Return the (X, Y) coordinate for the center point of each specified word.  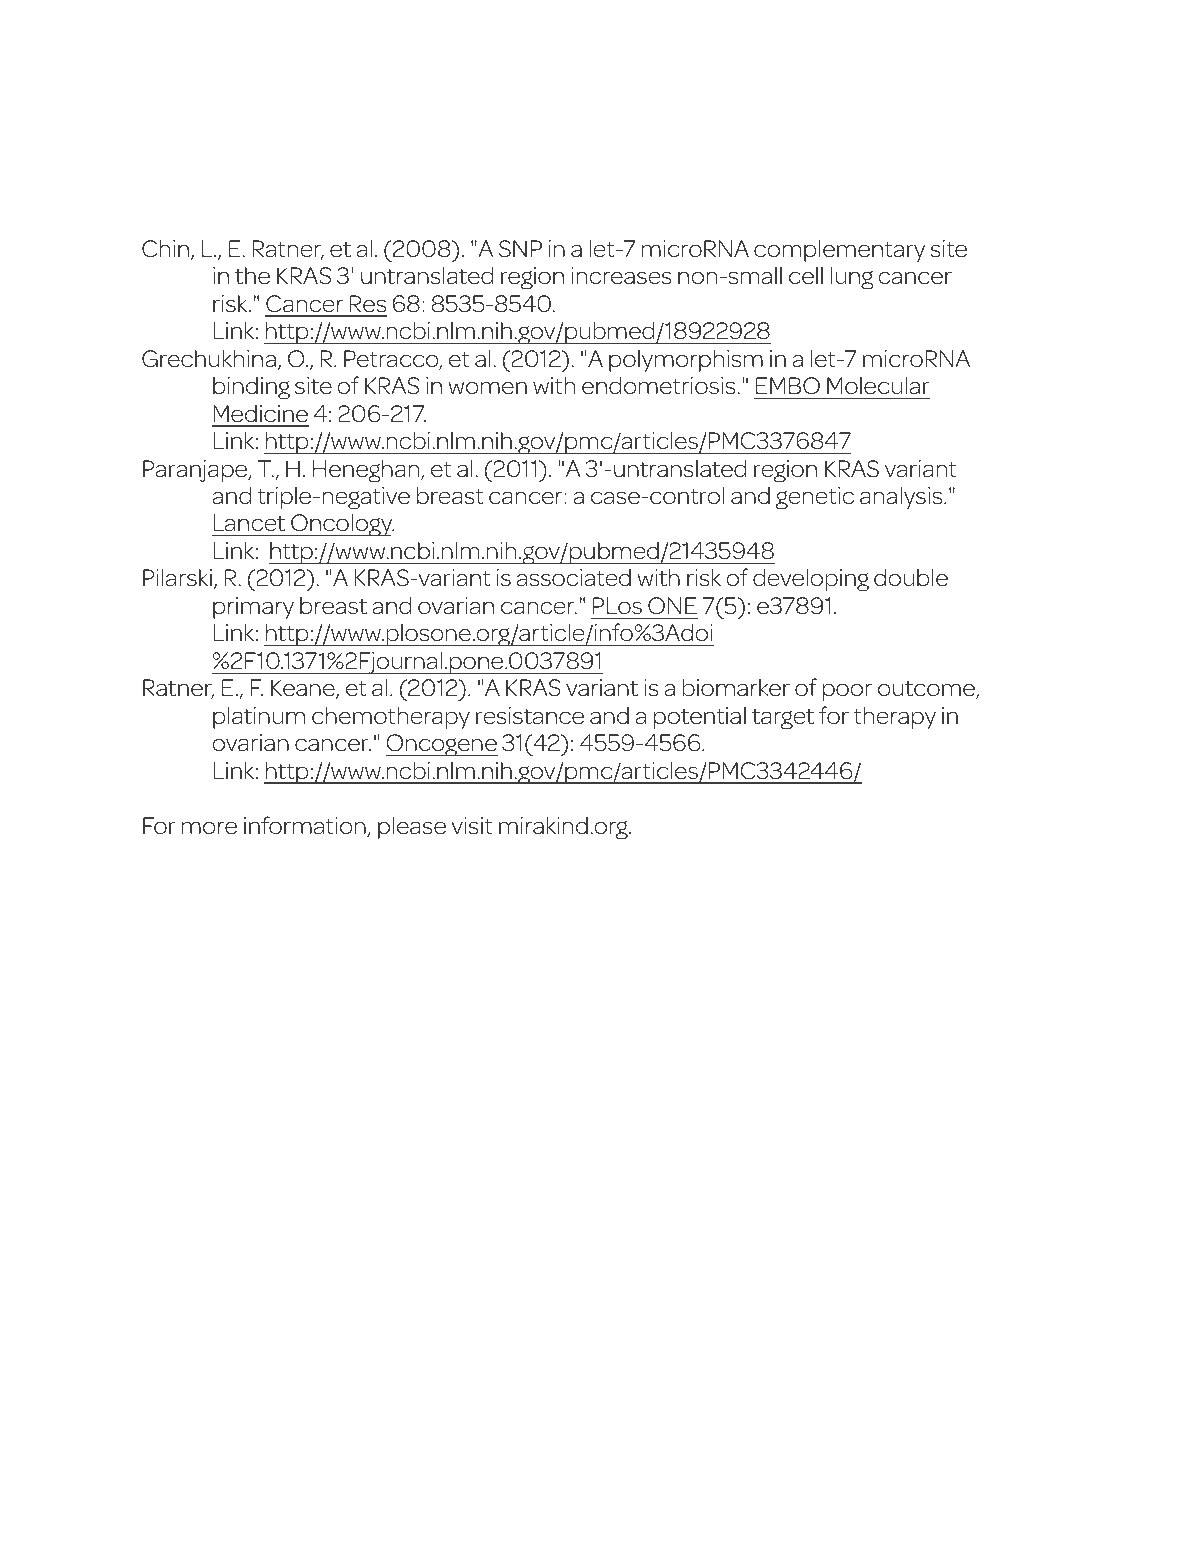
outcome (927, 690)
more (209, 828)
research (292, 220)
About (798, 1465)
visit (472, 826)
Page (1013, 1468)
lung (852, 278)
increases (621, 276)
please (412, 828)
